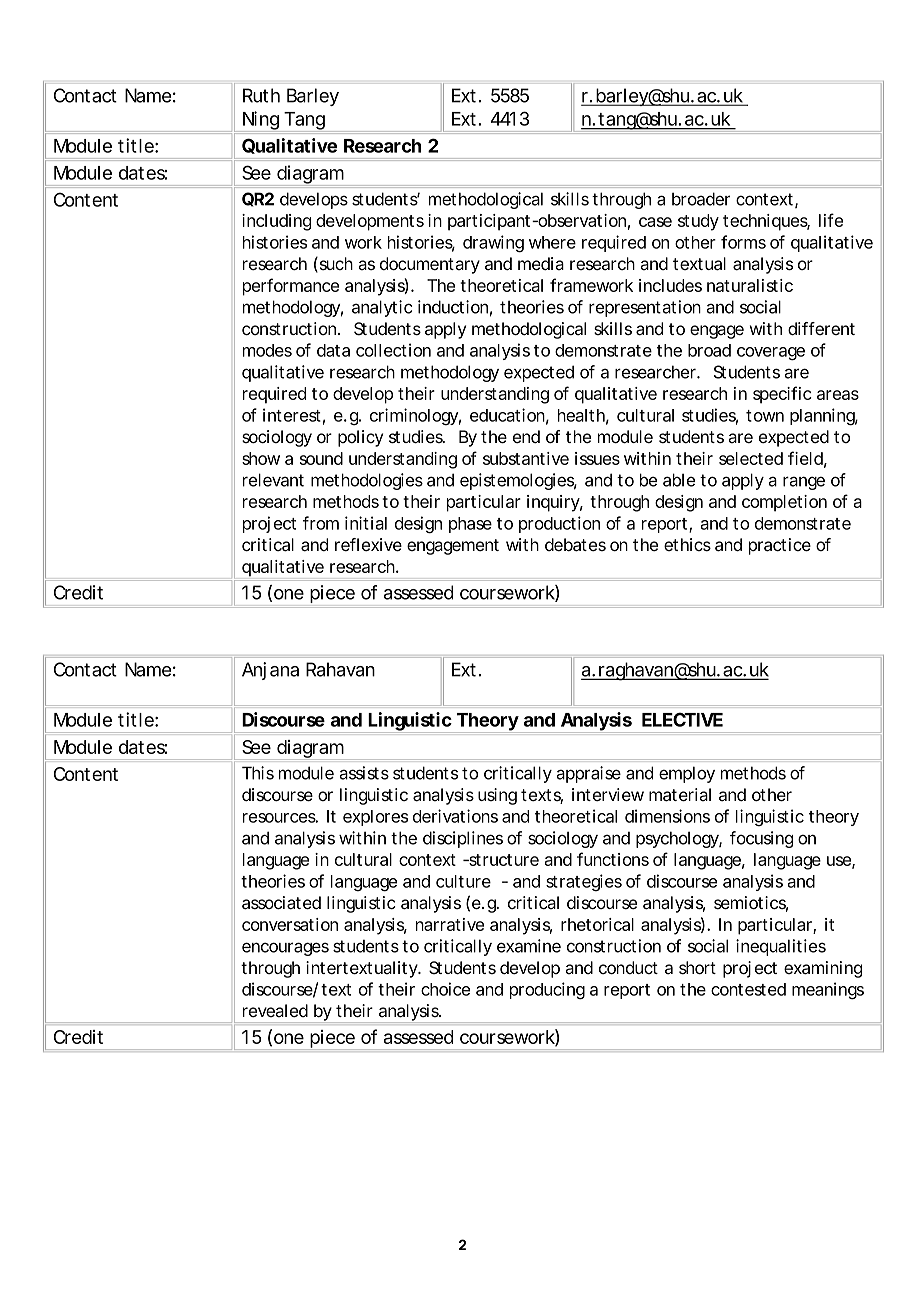 The image size is (924, 1307). What do you see at coordinates (261, 95) in the image?
I see `Ruth` at bounding box center [261, 95].
